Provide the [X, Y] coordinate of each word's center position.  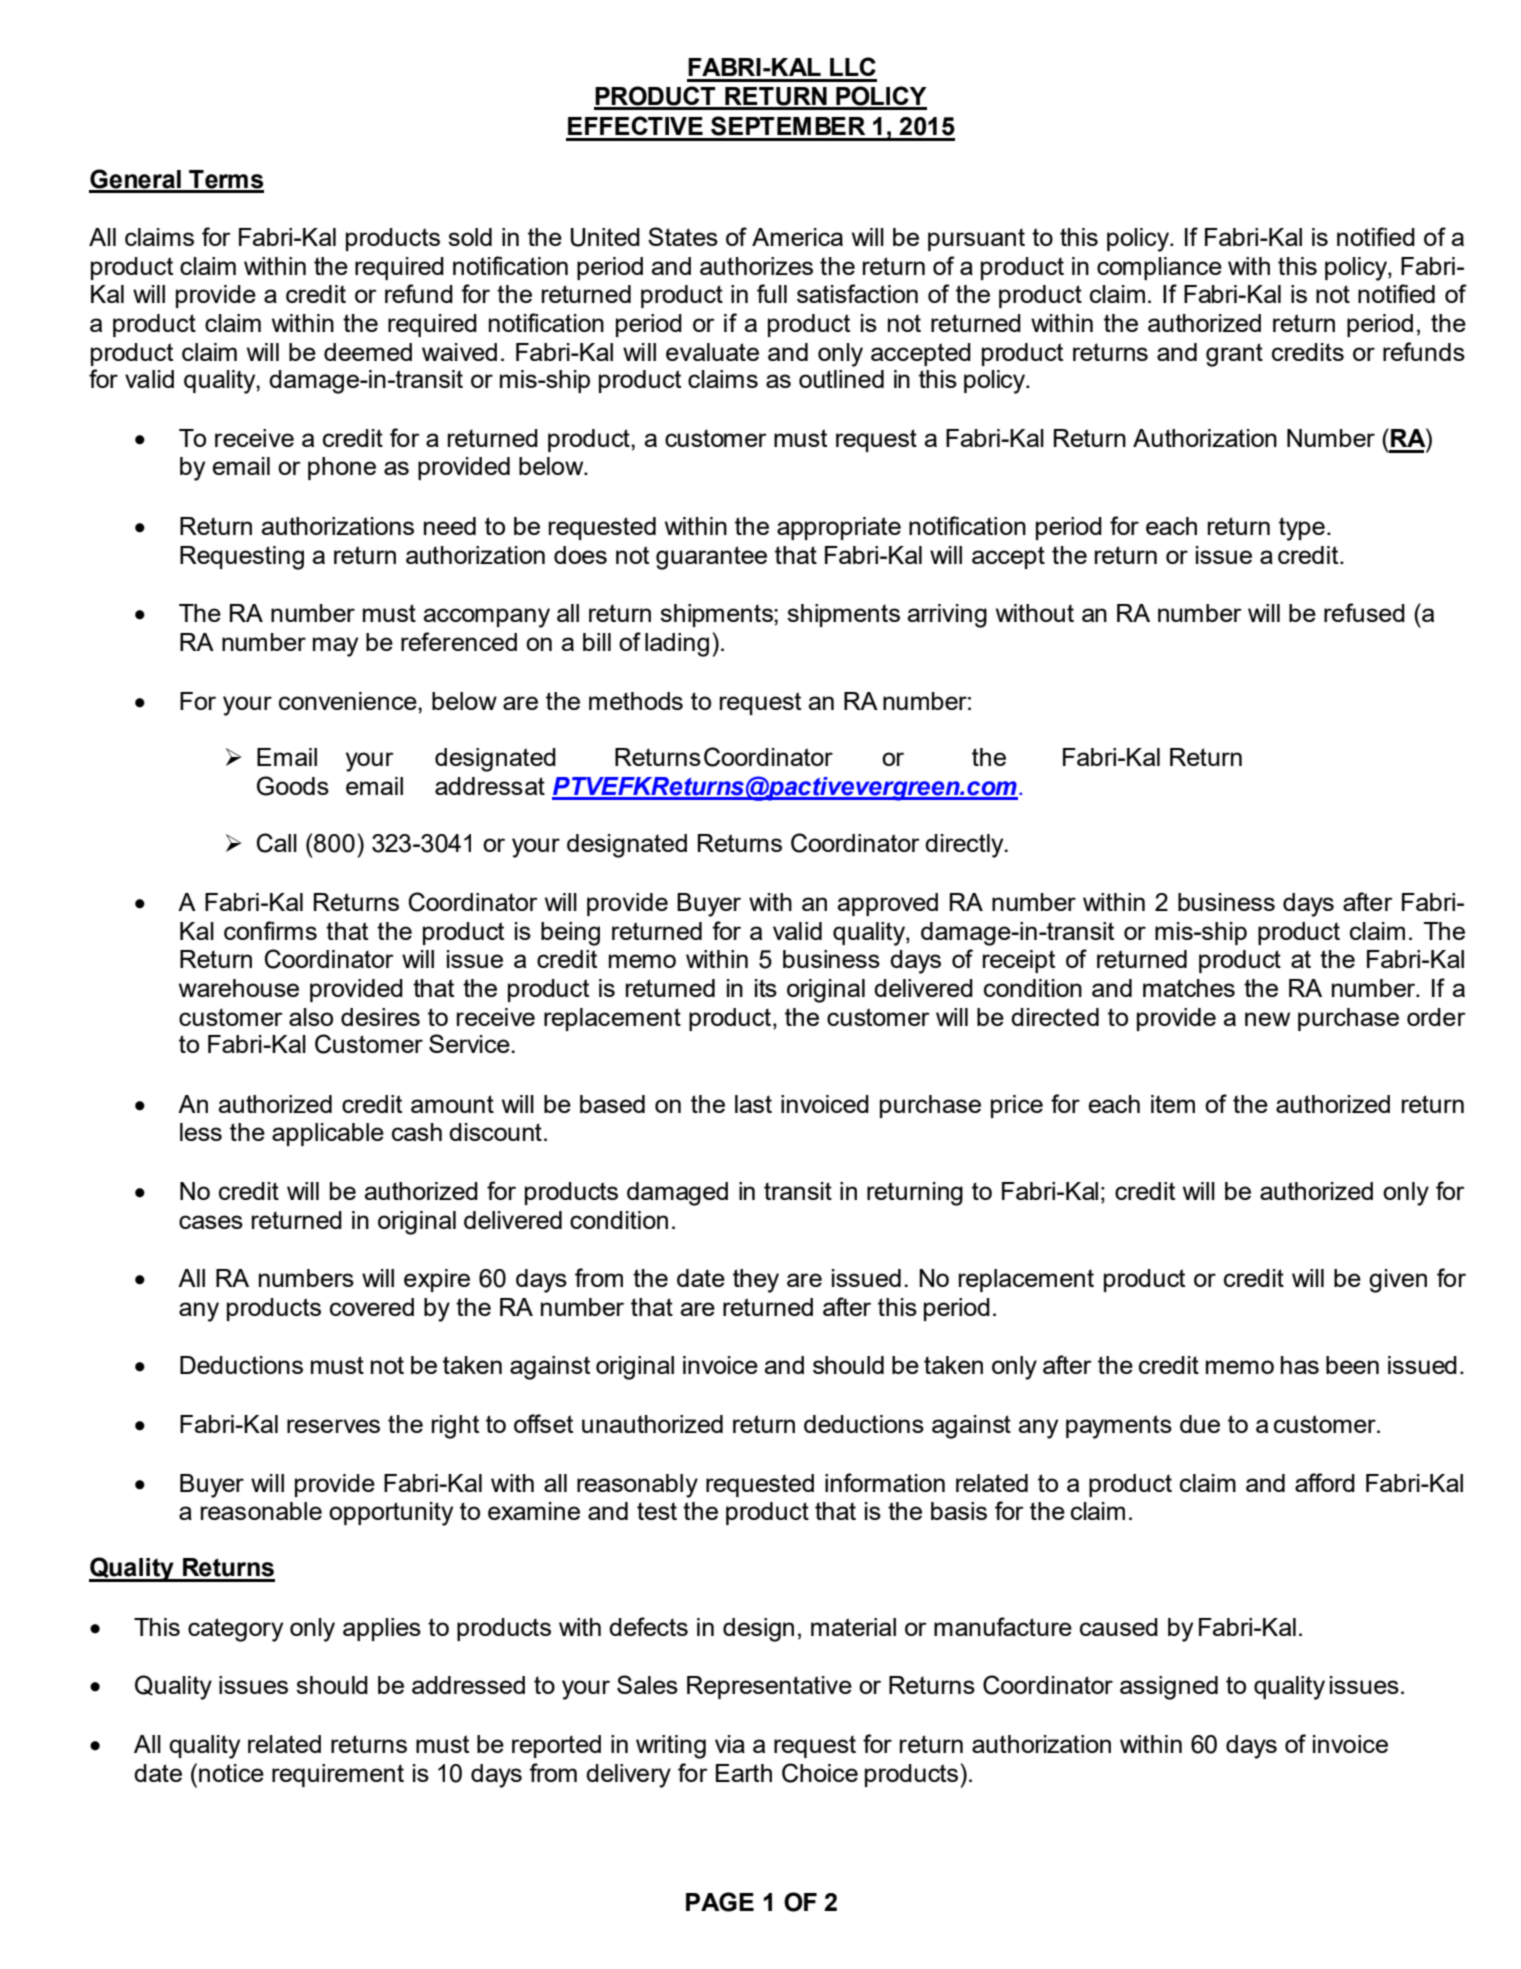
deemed [368, 352]
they [756, 1281]
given [1398, 1281]
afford [1325, 1482]
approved [887, 904]
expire [437, 1280]
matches [1189, 988]
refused [1364, 612]
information [885, 1482]
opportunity [391, 1514]
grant [1234, 355]
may [335, 647]
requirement [338, 1775]
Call [277, 843]
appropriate [839, 528]
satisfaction [857, 293]
